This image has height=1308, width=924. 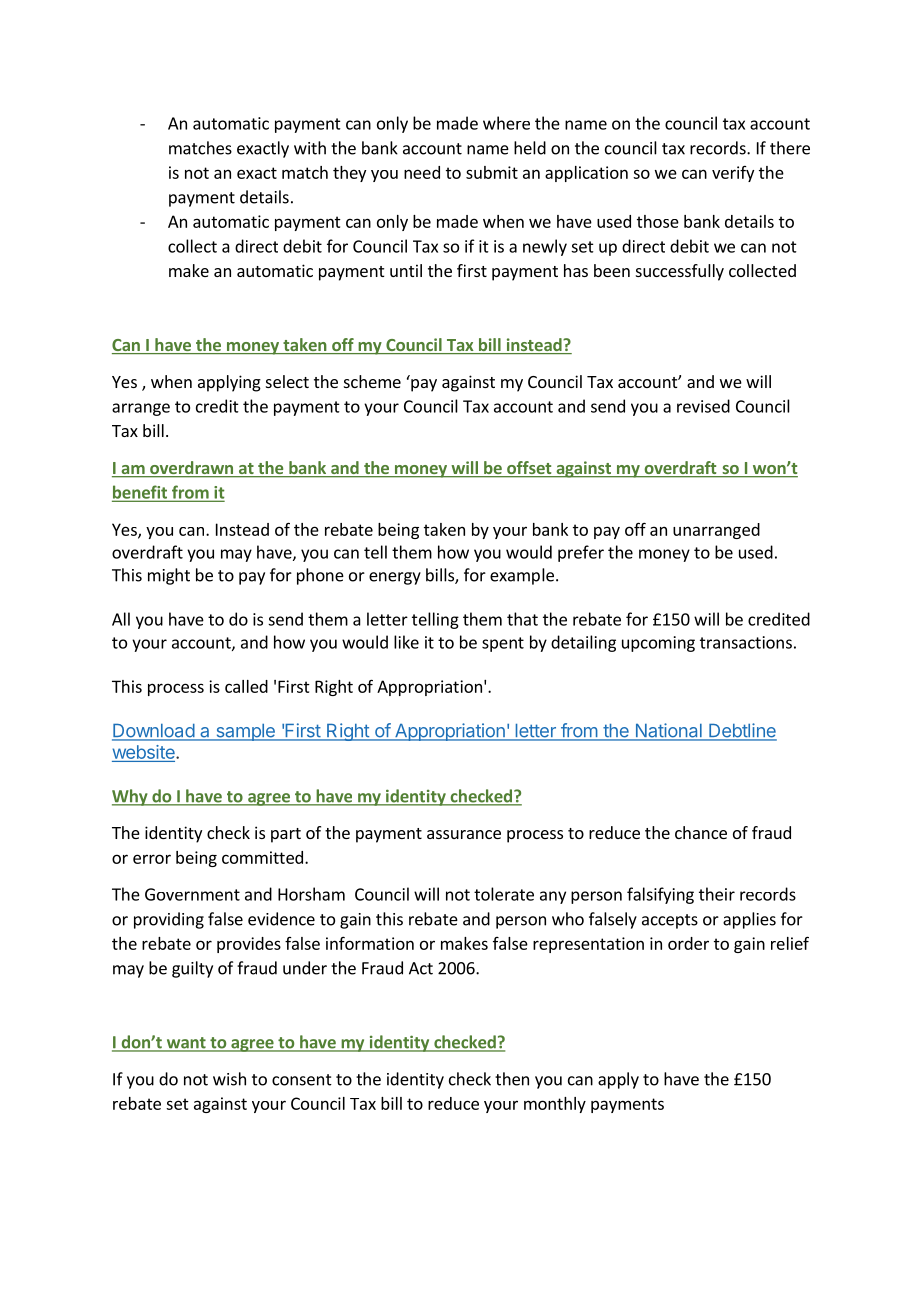 What do you see at coordinates (372, 381) in the image?
I see `scheme` at bounding box center [372, 381].
